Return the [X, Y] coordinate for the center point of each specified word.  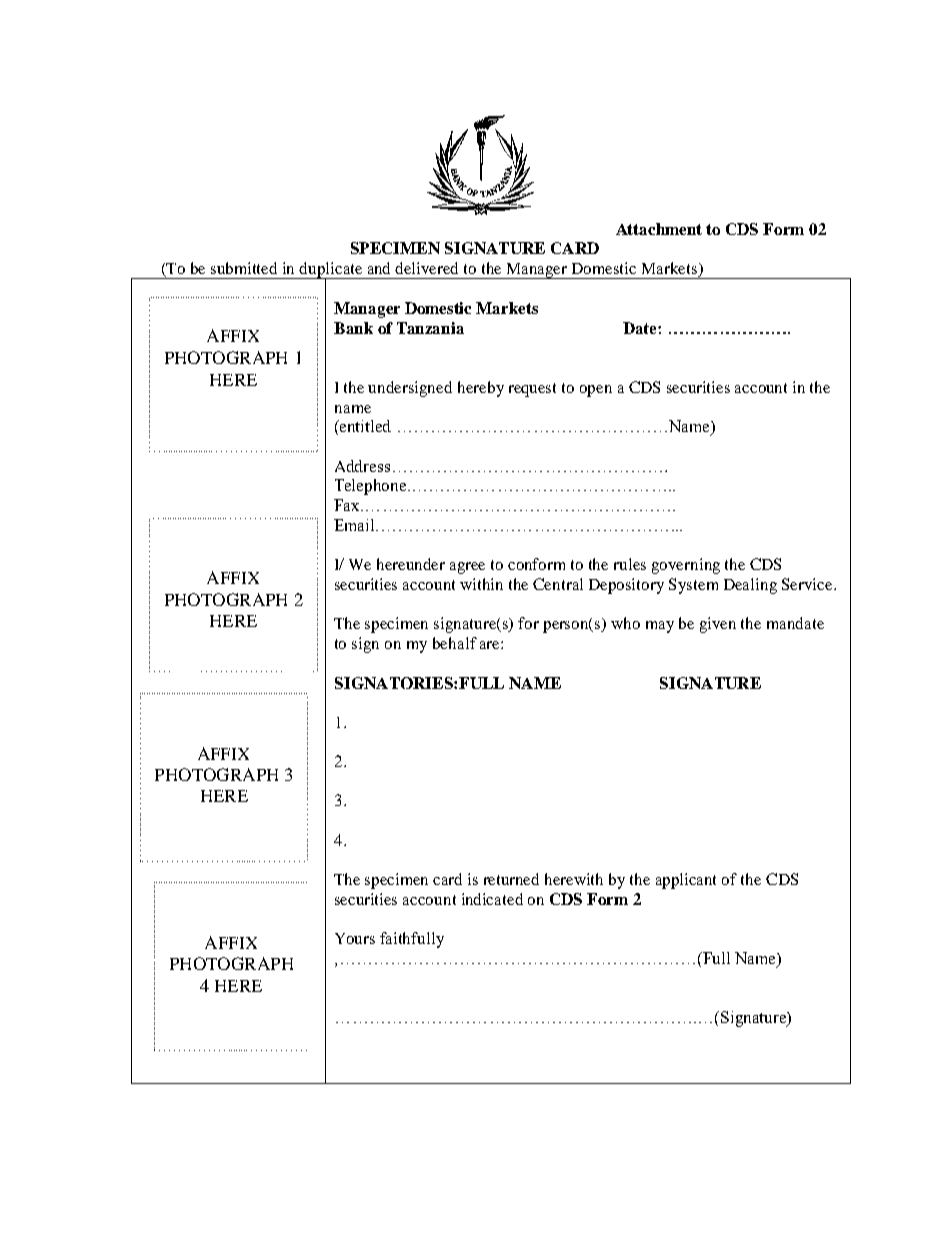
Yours [355, 938]
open [596, 391]
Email [355, 525]
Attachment [659, 229]
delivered [426, 268]
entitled [364, 426]
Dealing [750, 586]
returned [511, 879]
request [532, 390]
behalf [455, 643]
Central [558, 584]
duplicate [331, 271]
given [718, 625]
